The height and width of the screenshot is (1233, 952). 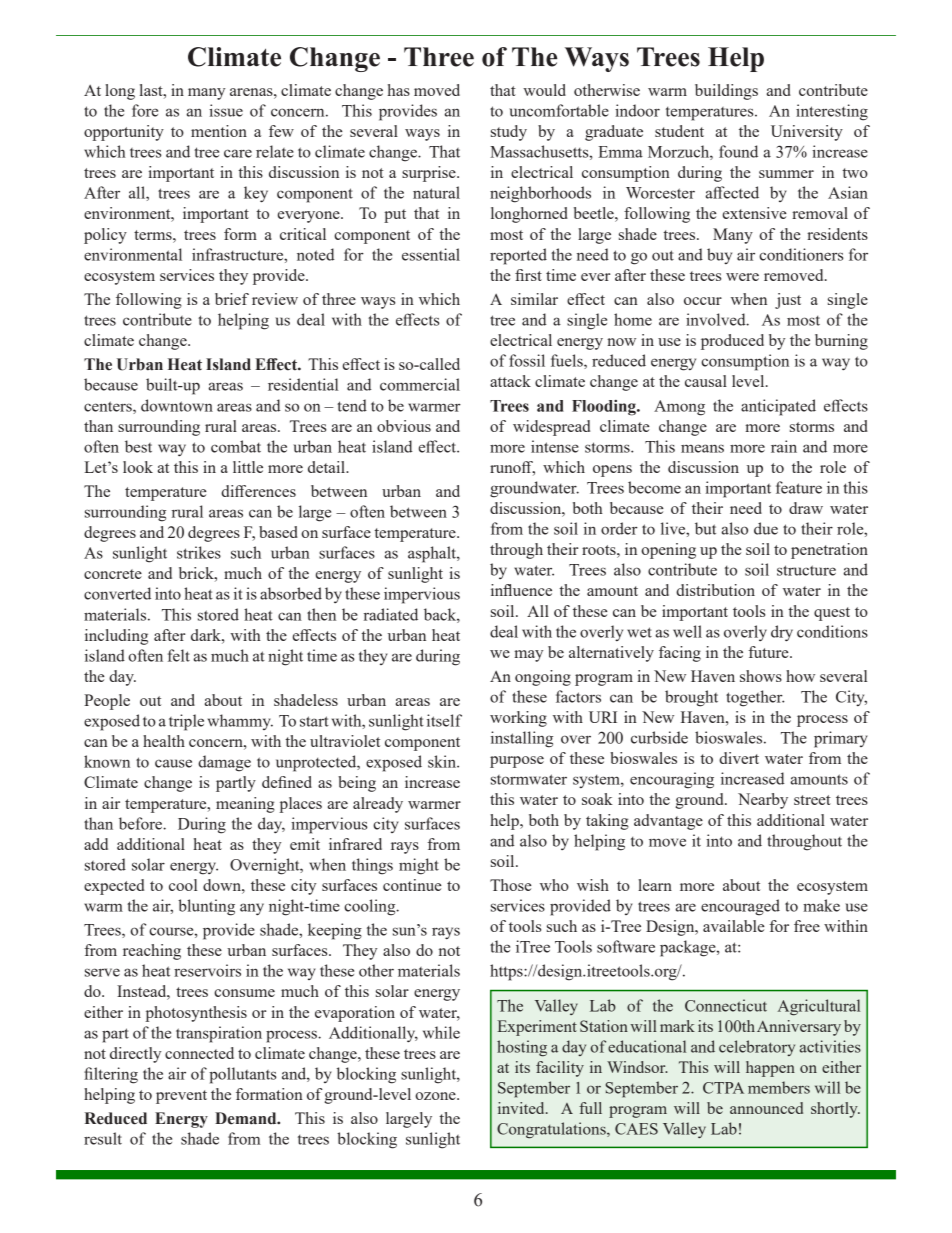 I want to click on invited, so click(x=522, y=1108).
